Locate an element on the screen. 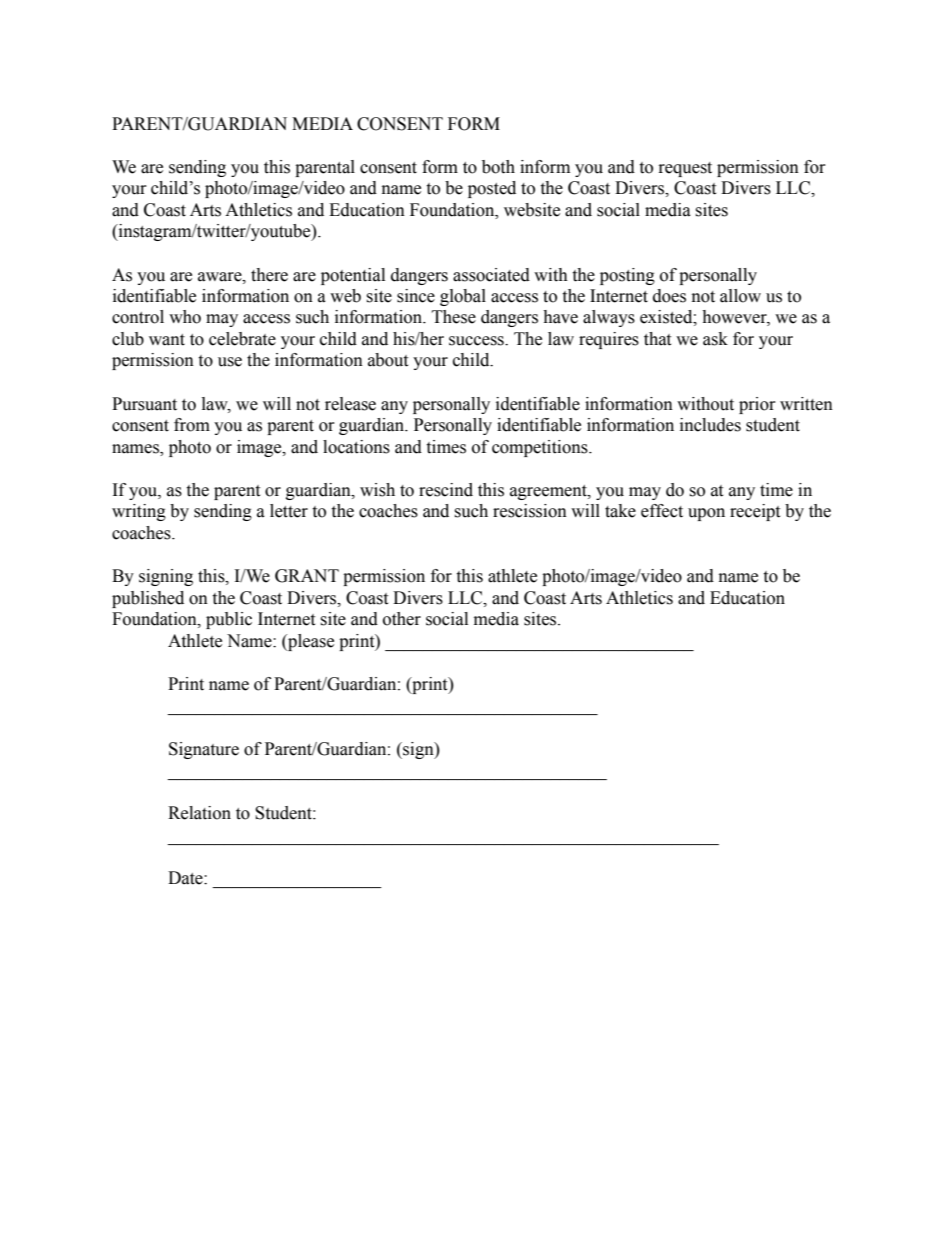 Image resolution: width=952 pixels, height=1233 pixels. use is located at coordinates (230, 362).
